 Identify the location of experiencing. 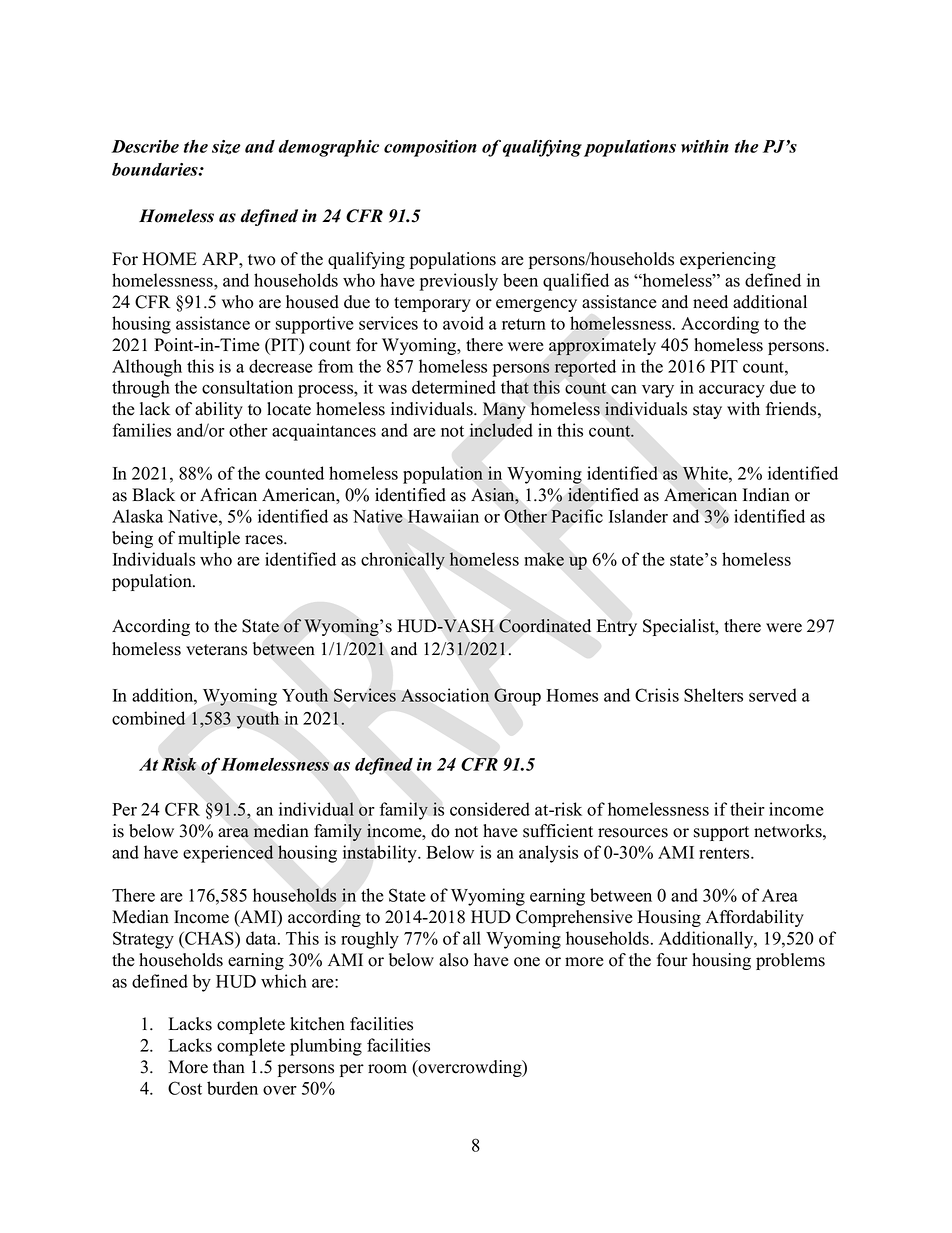
(728, 260).
